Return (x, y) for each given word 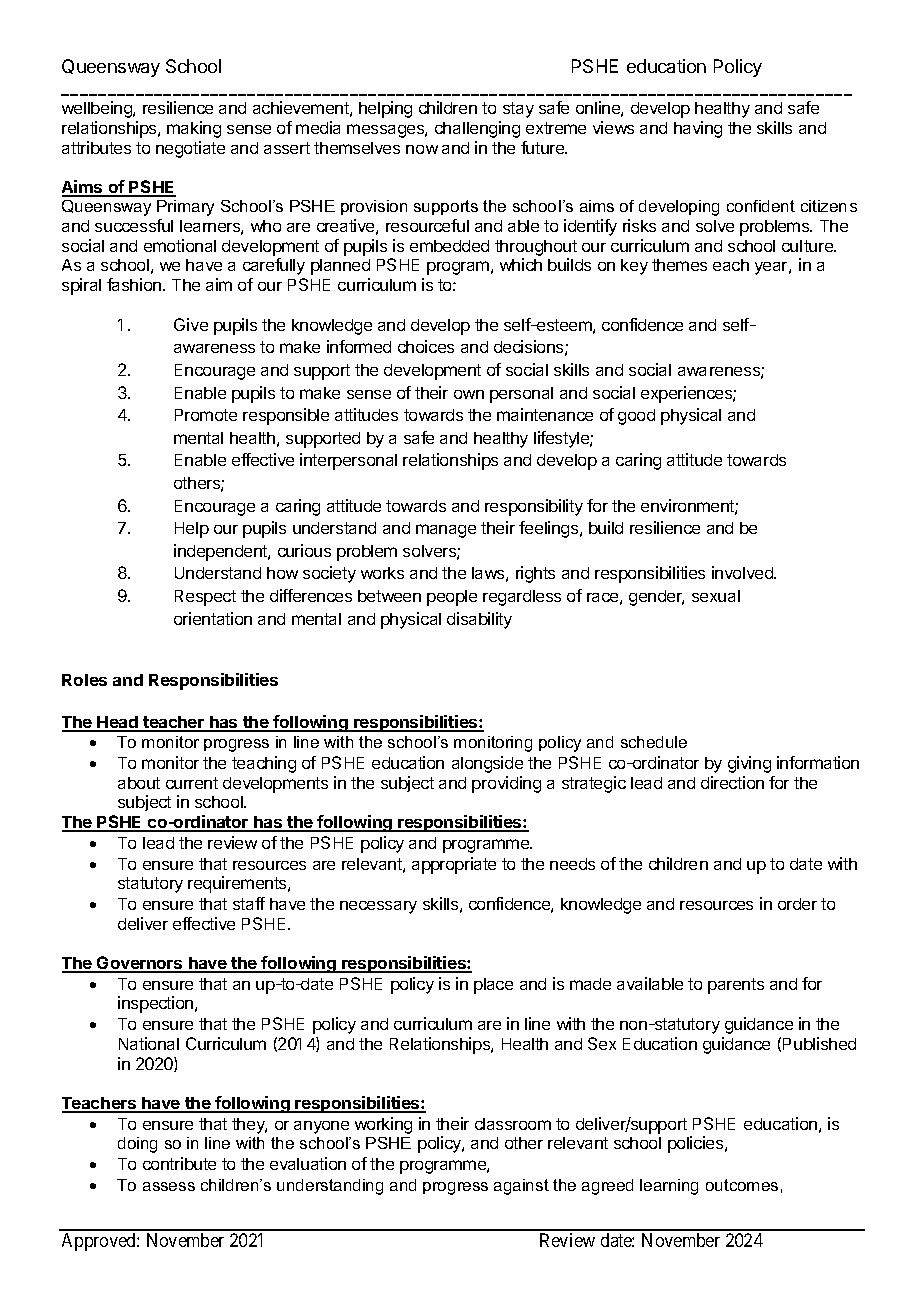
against (521, 1187)
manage (446, 531)
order (797, 904)
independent (221, 552)
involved (743, 572)
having (698, 129)
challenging (477, 129)
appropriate (454, 865)
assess (169, 1186)
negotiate (190, 149)
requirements (238, 884)
